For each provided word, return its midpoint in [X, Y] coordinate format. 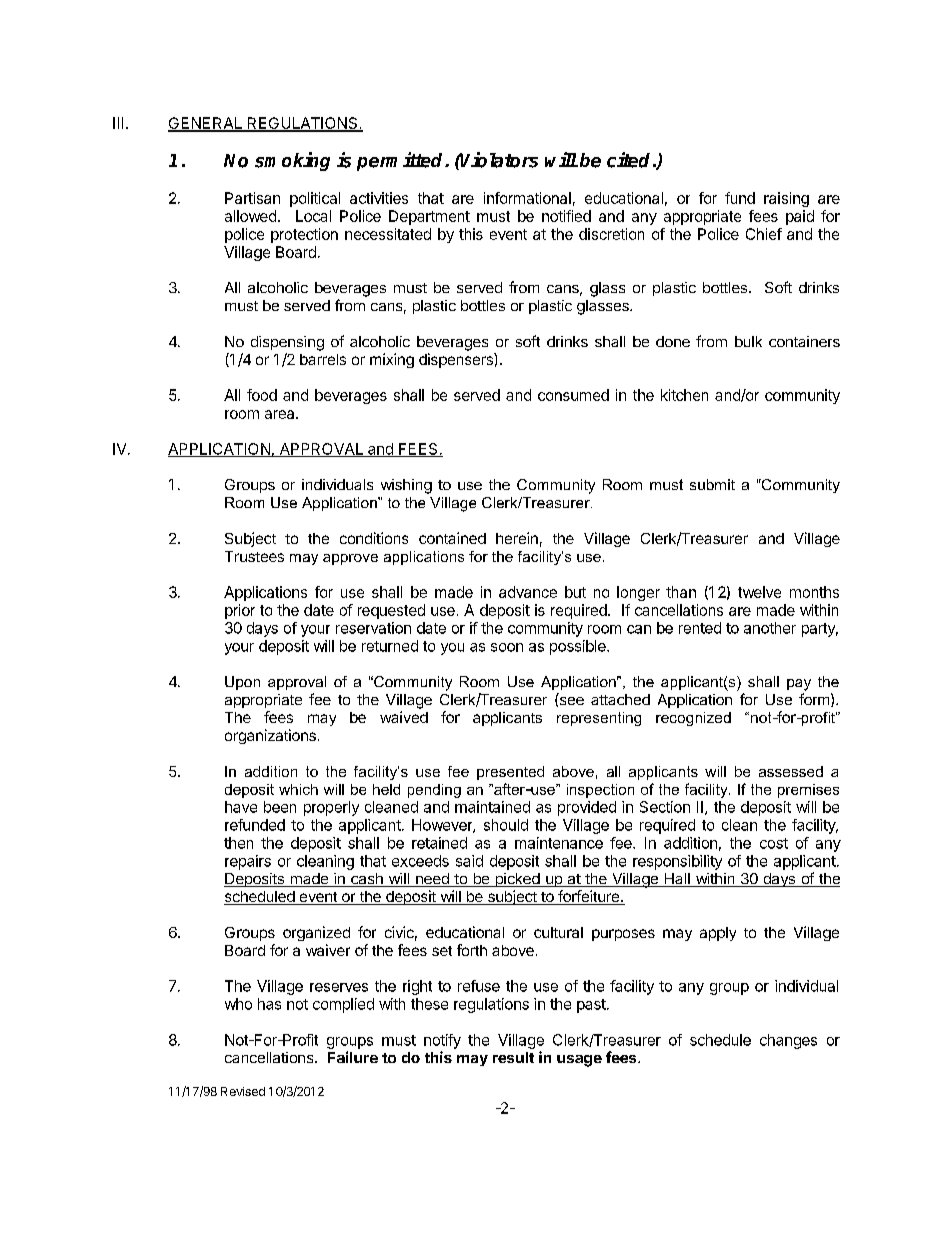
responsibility [677, 862]
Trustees [254, 556]
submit [712, 484]
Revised [243, 1091]
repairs [248, 862]
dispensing [287, 343]
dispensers [457, 360]
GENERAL [206, 124]
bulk [748, 341]
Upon [242, 683]
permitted [401, 161]
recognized [693, 719]
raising [786, 199]
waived [404, 717]
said [469, 861]
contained [452, 538]
